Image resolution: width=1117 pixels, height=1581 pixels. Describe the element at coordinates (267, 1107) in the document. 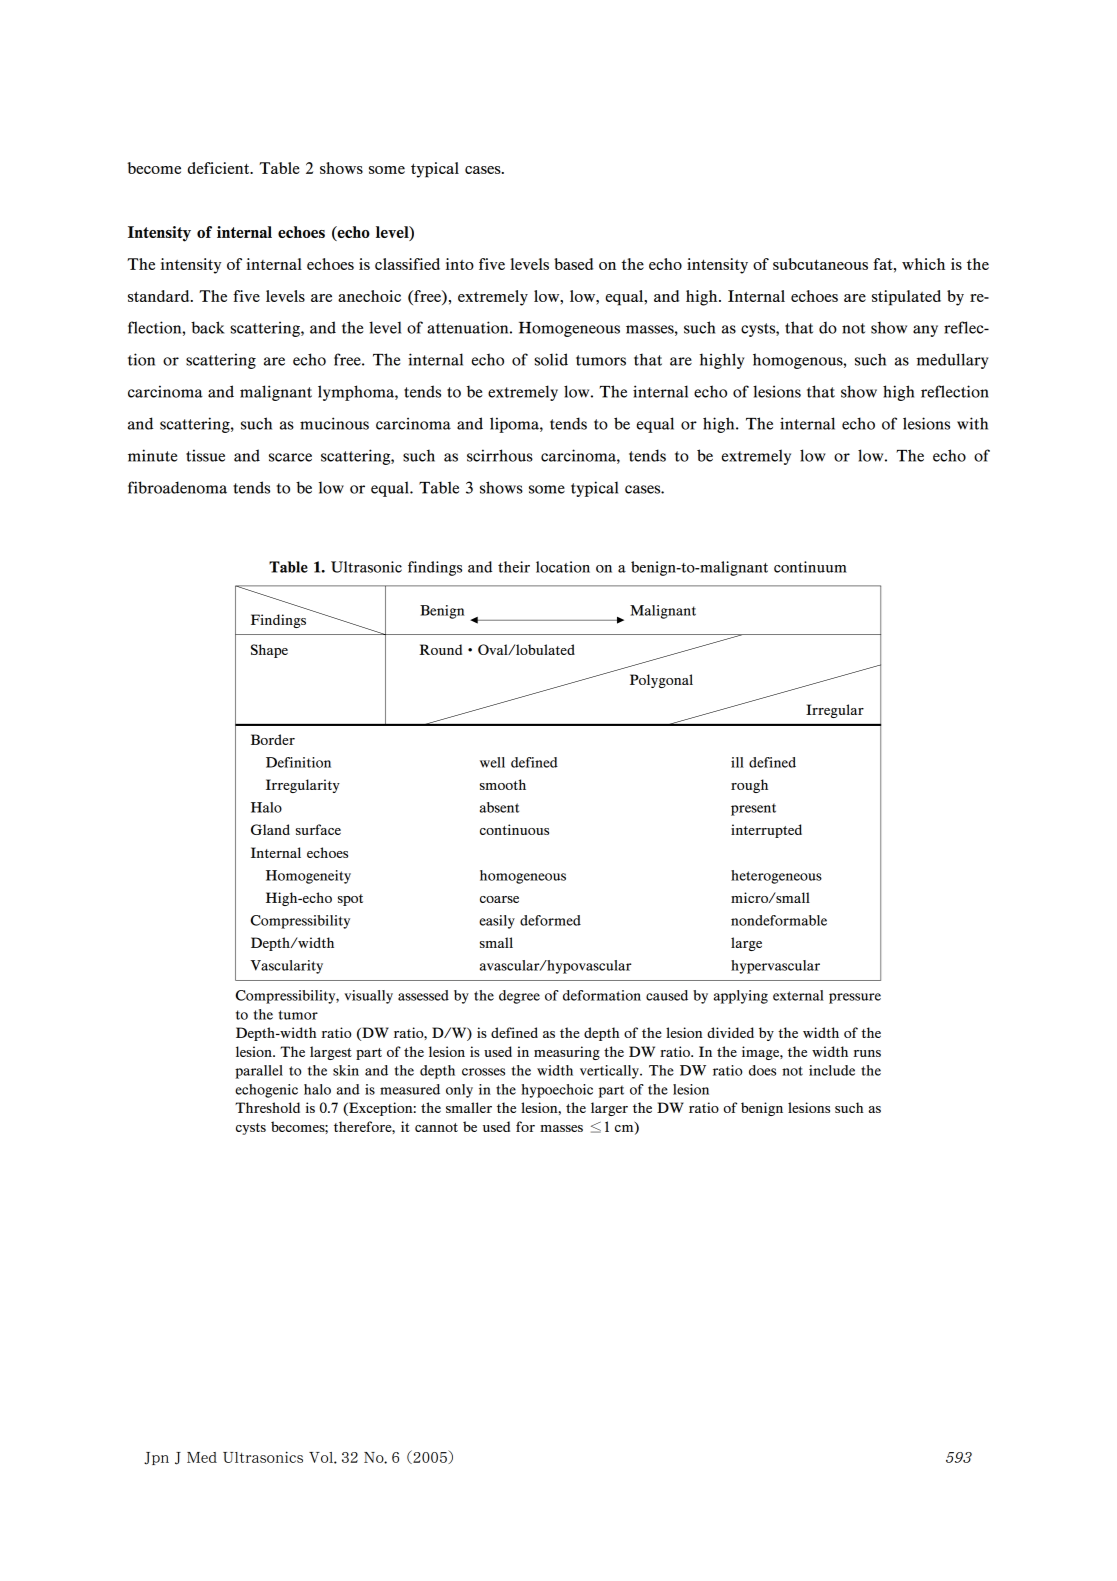

I see `Threshold` at that location.
